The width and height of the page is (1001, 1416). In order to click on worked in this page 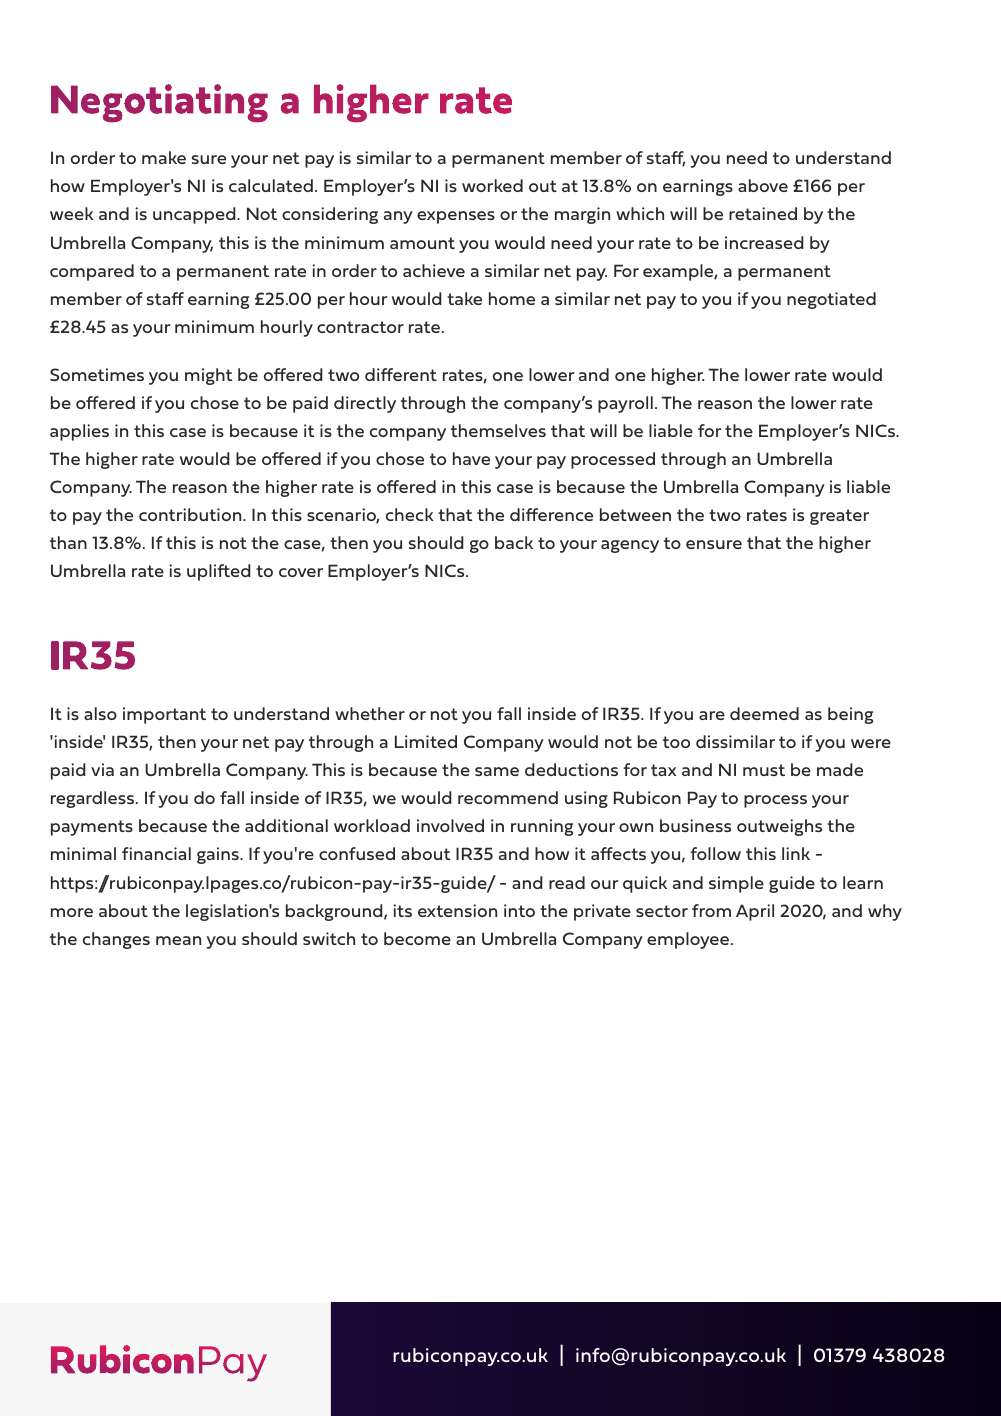, I will do `click(492, 185)`.
